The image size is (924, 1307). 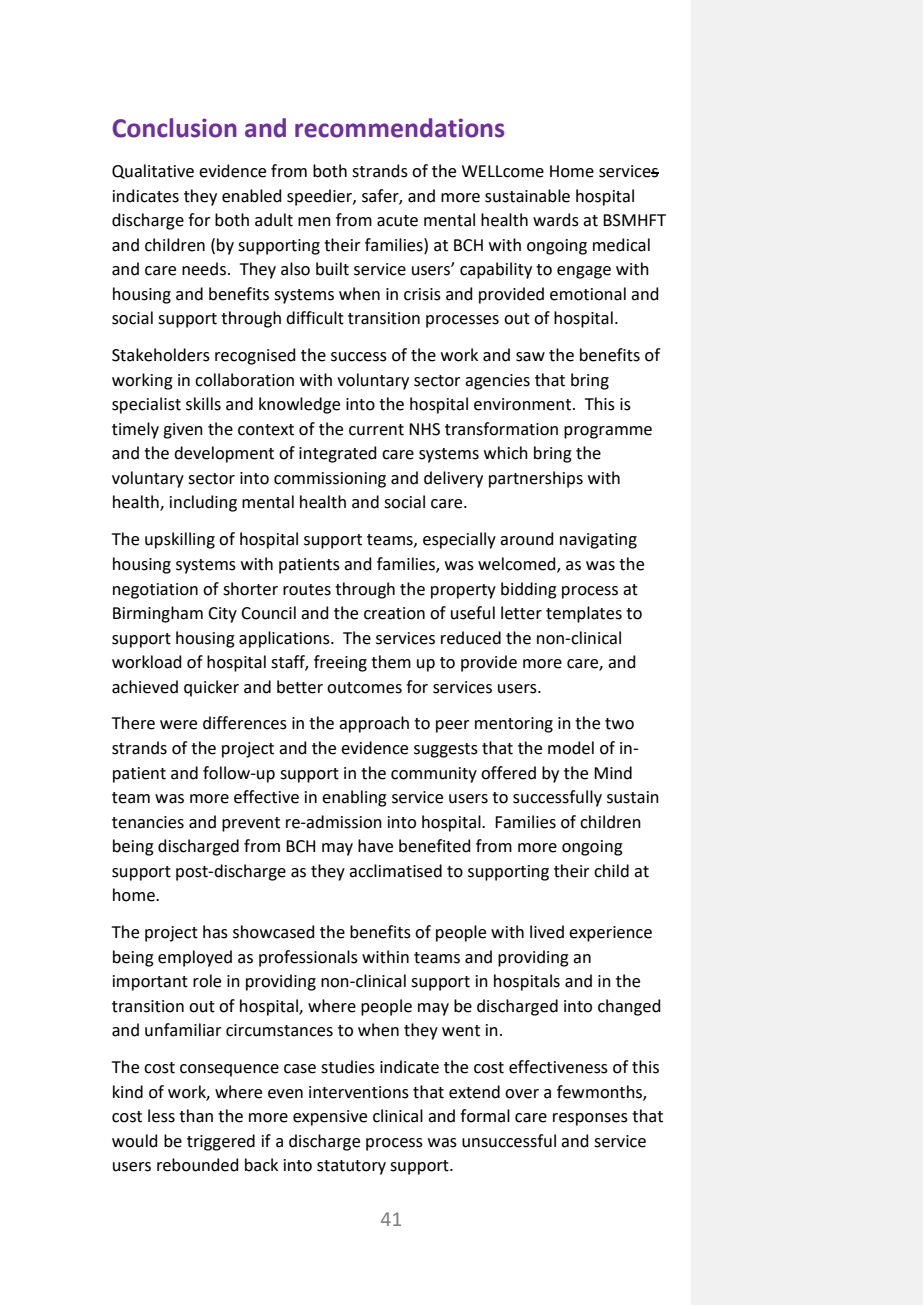 What do you see at coordinates (351, 1167) in the document?
I see `statutory` at bounding box center [351, 1167].
